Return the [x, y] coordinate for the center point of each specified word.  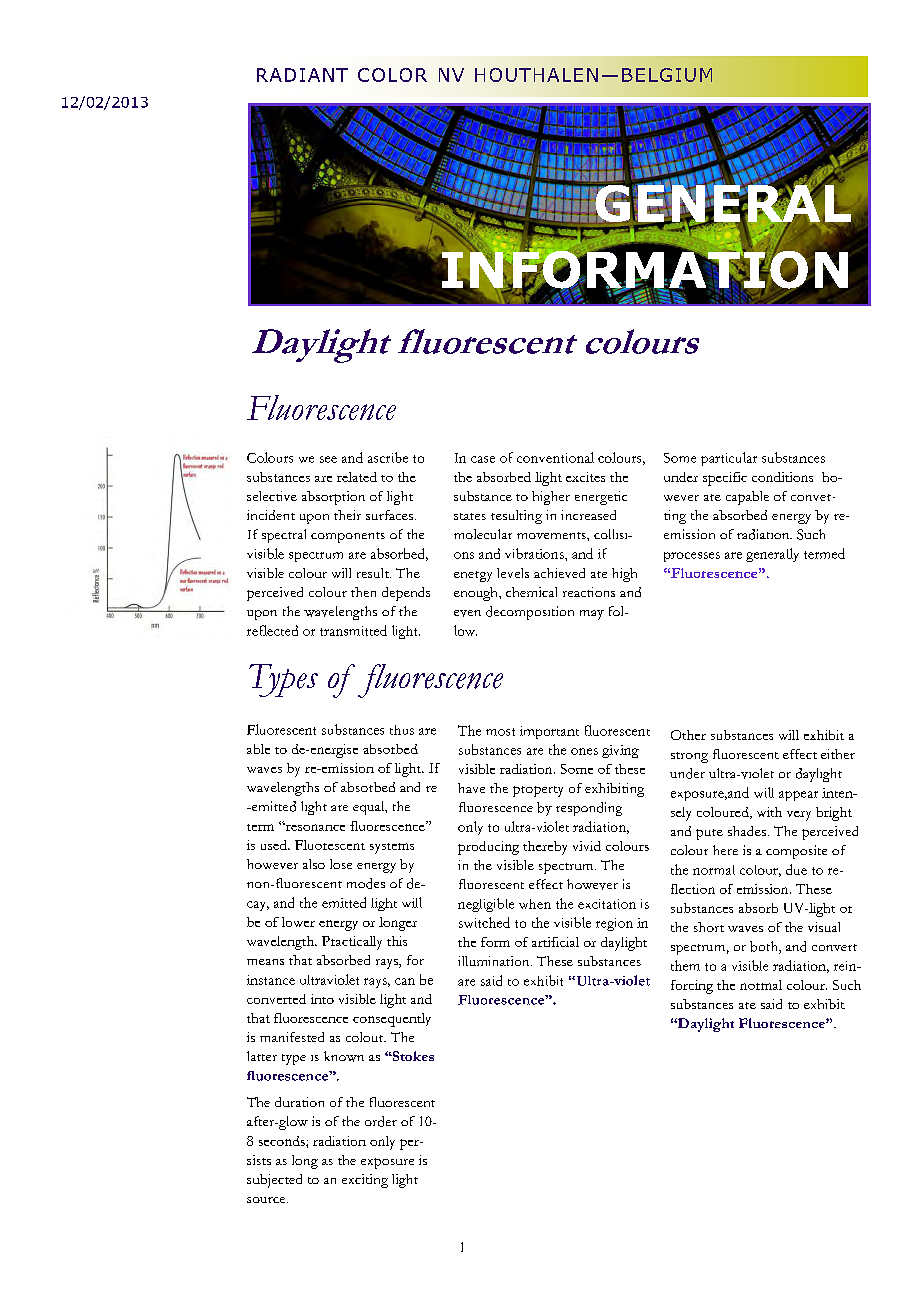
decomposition [530, 613]
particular [729, 459]
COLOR [392, 75]
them [685, 965]
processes [692, 557]
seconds [283, 1141]
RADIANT [302, 75]
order [381, 1121]
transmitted [353, 630]
